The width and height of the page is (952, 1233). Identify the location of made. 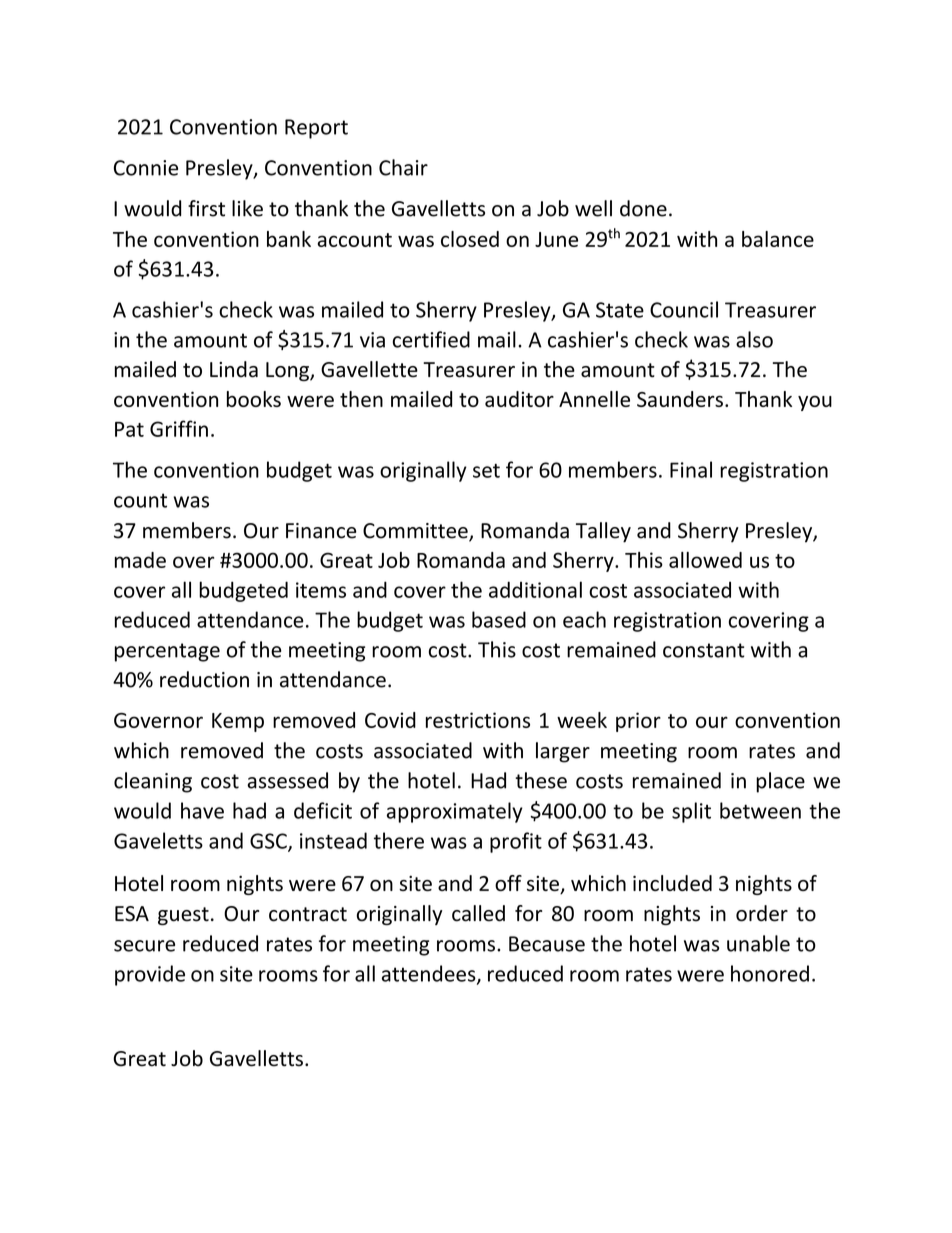
(140, 560).
